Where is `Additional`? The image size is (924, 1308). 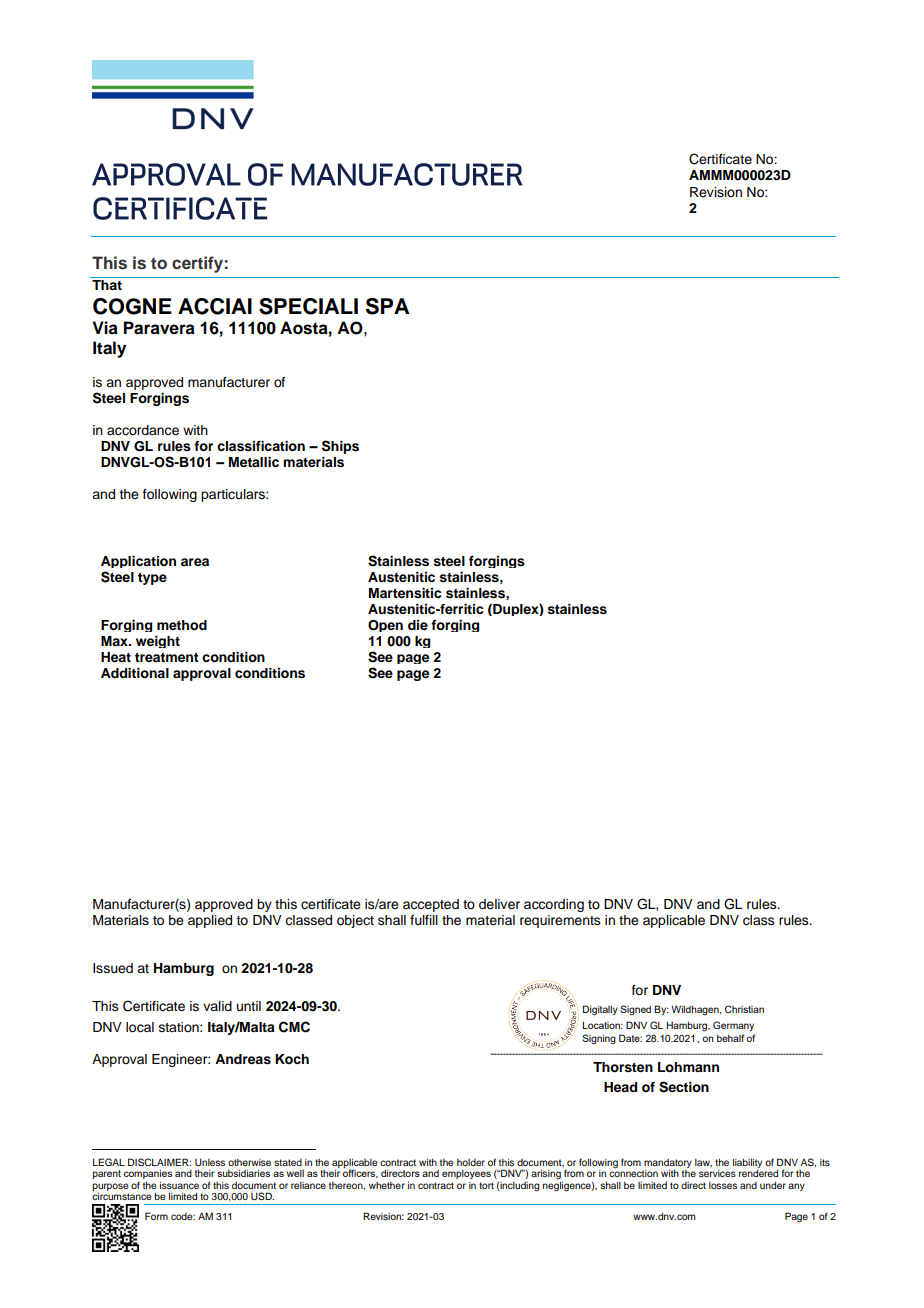
Additional is located at coordinates (135, 673).
